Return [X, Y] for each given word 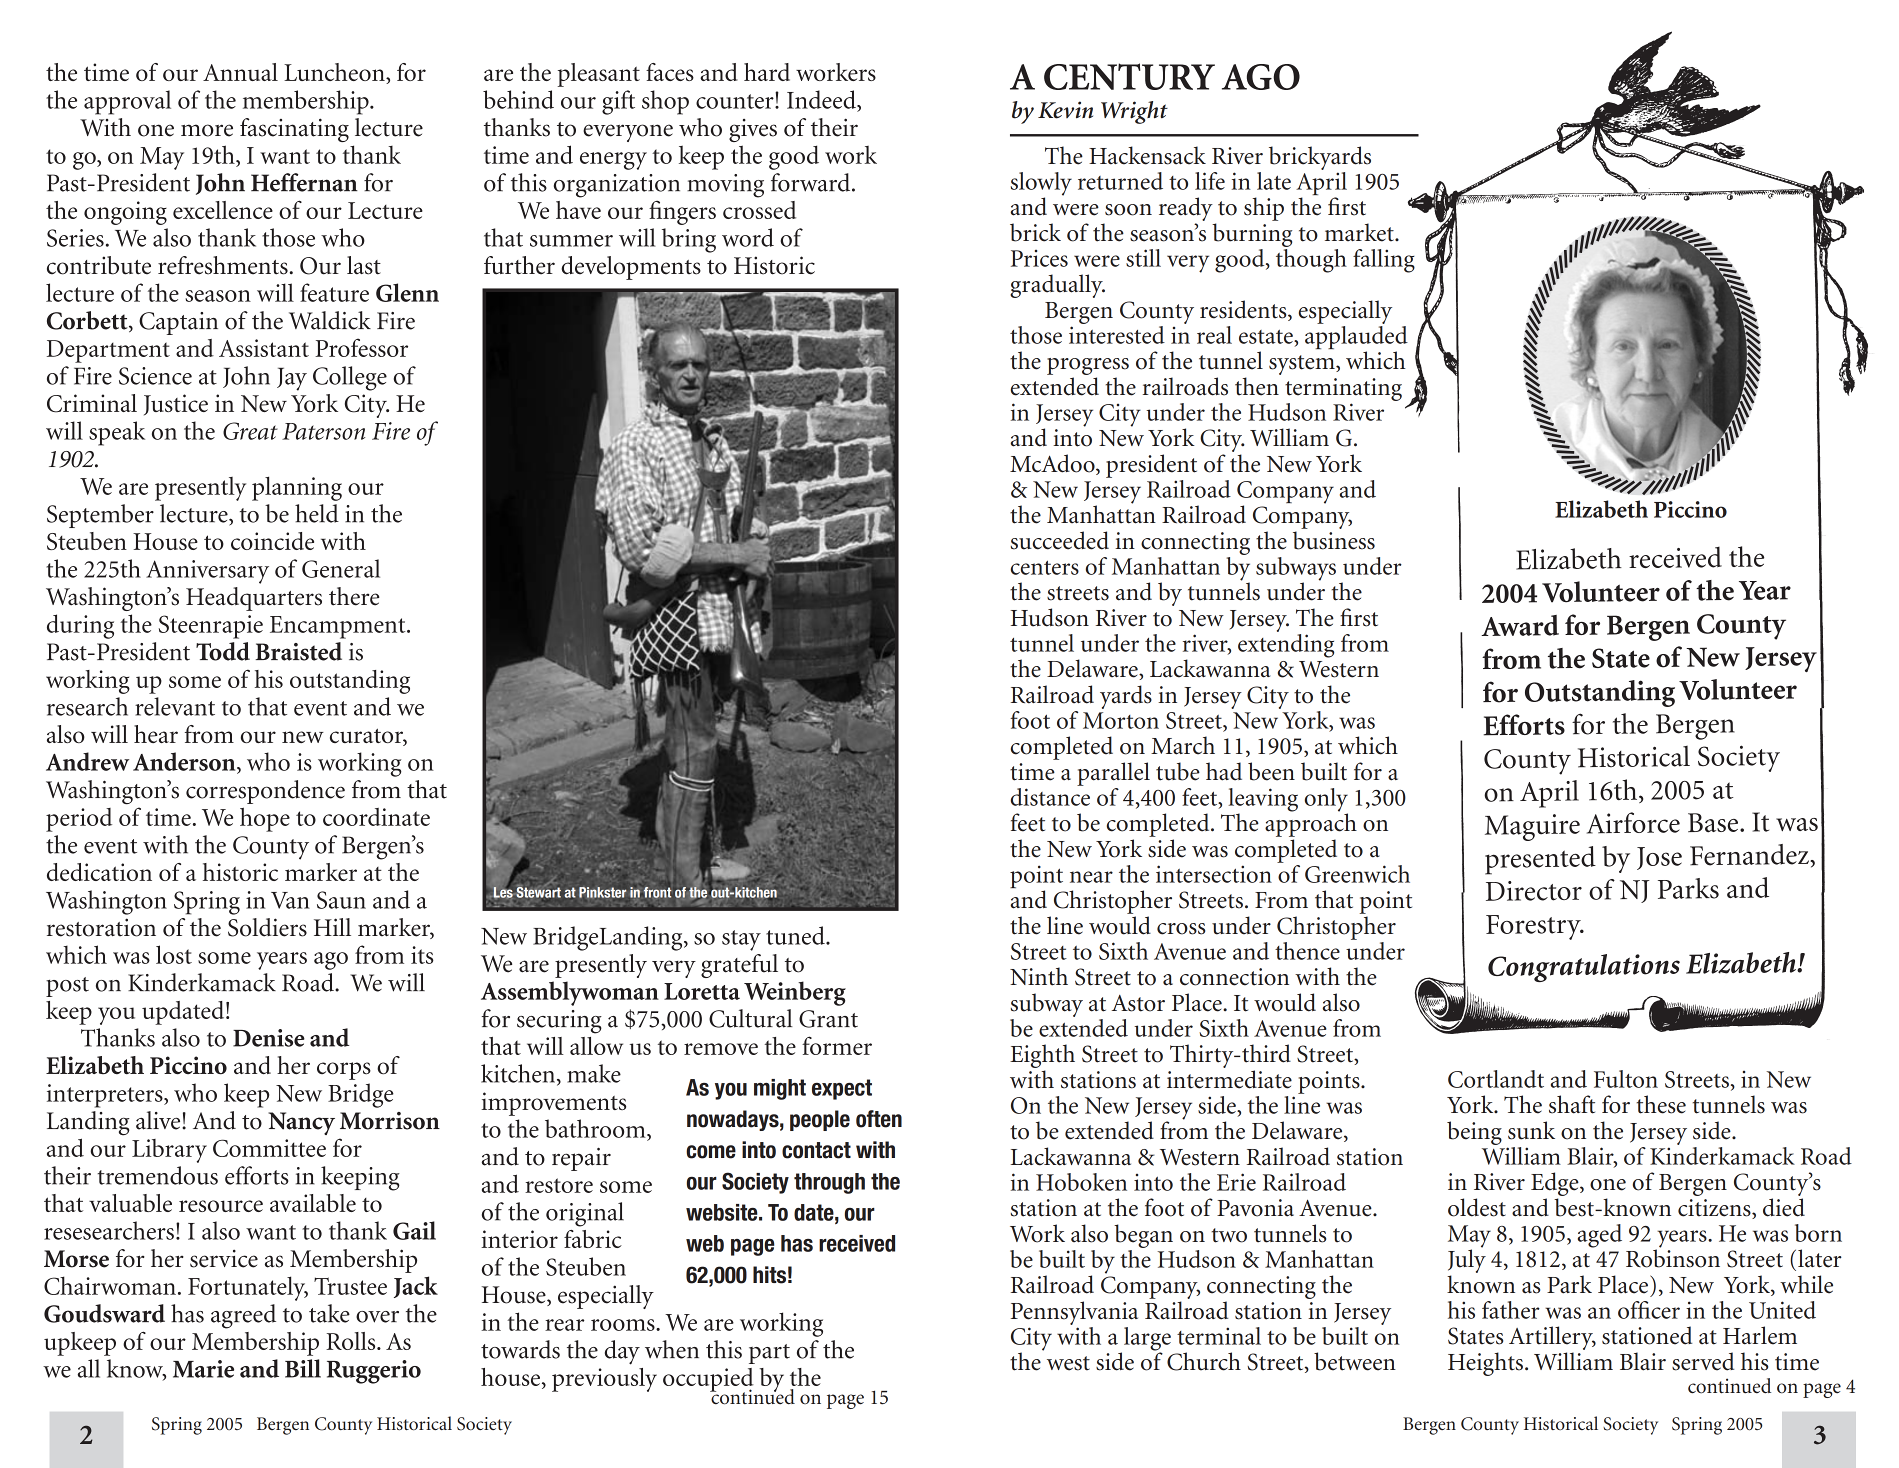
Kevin [1065, 110]
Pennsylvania [1074, 1313]
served [1703, 1361]
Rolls [352, 1341]
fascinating [294, 130]
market [1360, 232]
